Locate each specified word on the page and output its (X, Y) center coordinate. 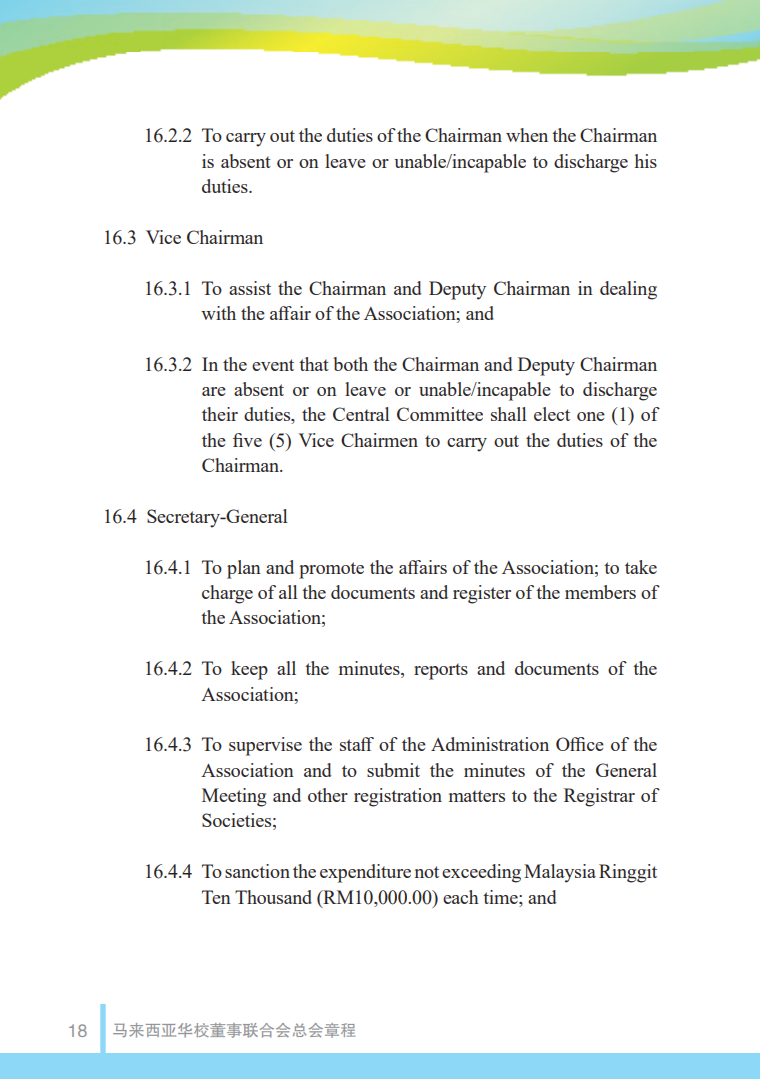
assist (250, 288)
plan (244, 569)
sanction (257, 871)
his (646, 161)
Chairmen (379, 440)
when (527, 135)
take (641, 567)
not (427, 872)
